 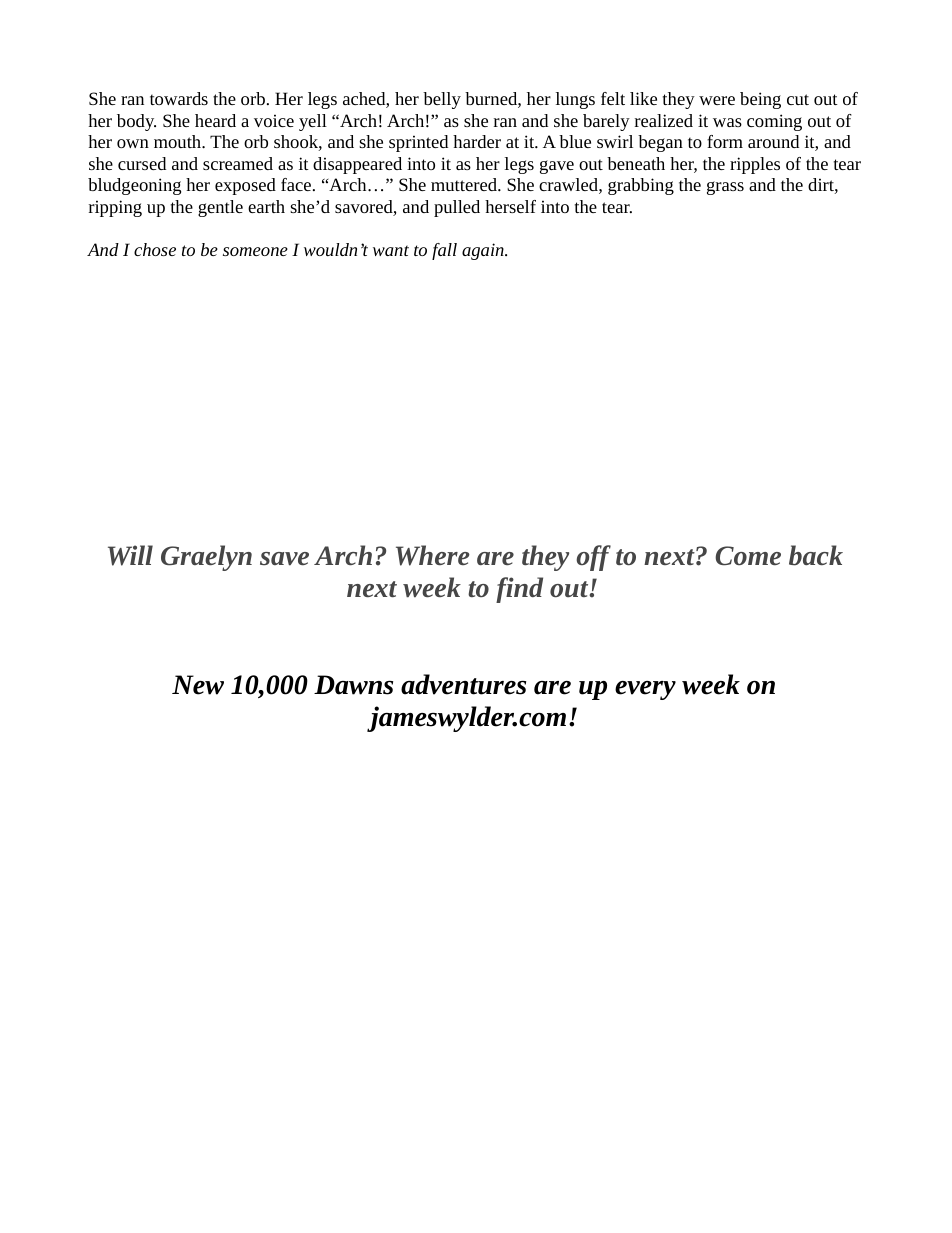 What do you see at coordinates (198, 685) in the screenshot?
I see `New` at bounding box center [198, 685].
